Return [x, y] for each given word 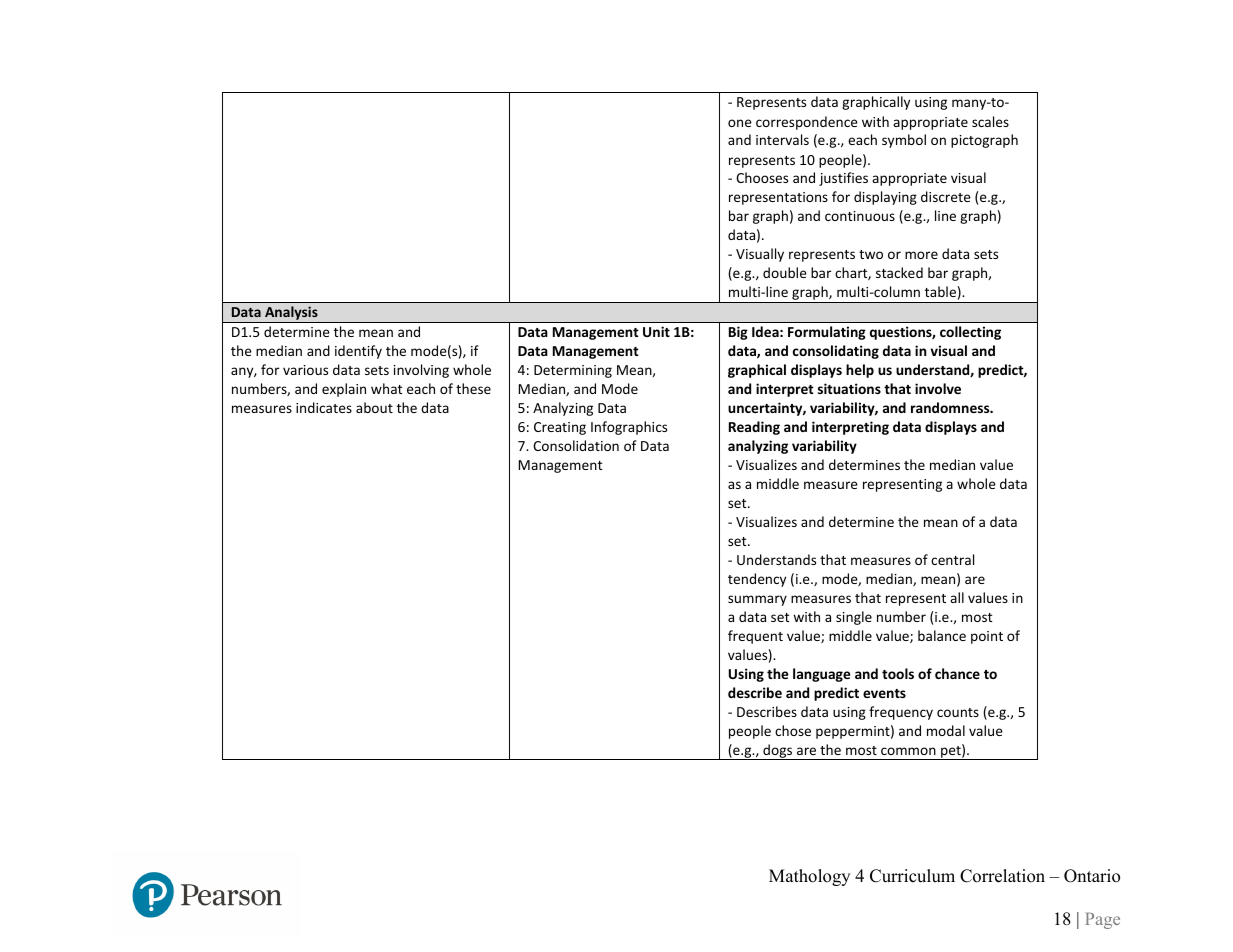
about [374, 407]
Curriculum [912, 876]
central [952, 559]
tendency [757, 580]
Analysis [291, 314]
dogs [778, 752]
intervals [782, 139]
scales [990, 121]
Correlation [1002, 876]
